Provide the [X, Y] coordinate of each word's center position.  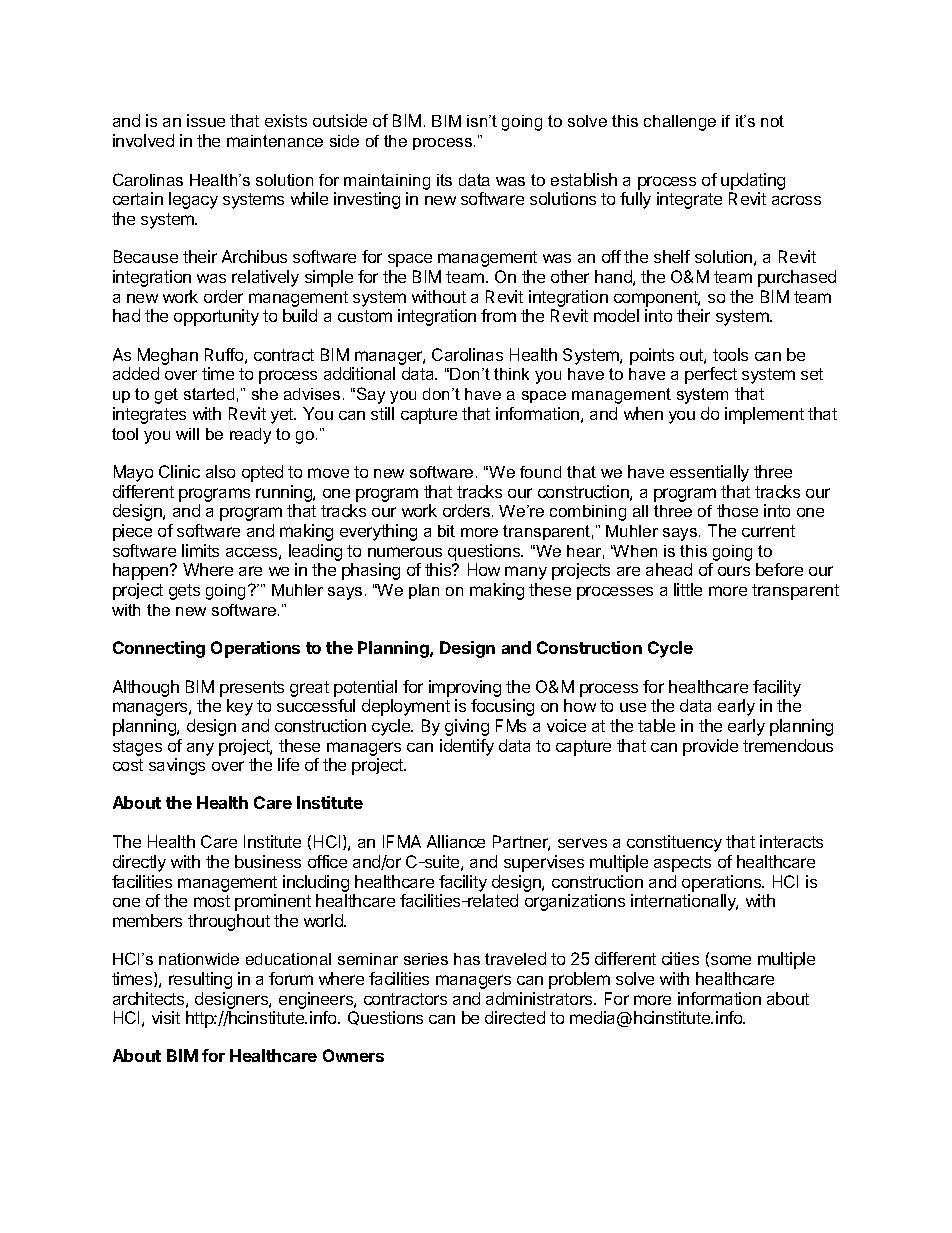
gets [184, 592]
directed [515, 1017]
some [731, 960]
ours [734, 571]
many [526, 573]
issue [206, 120]
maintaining [387, 182]
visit [166, 1017]
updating [753, 181]
